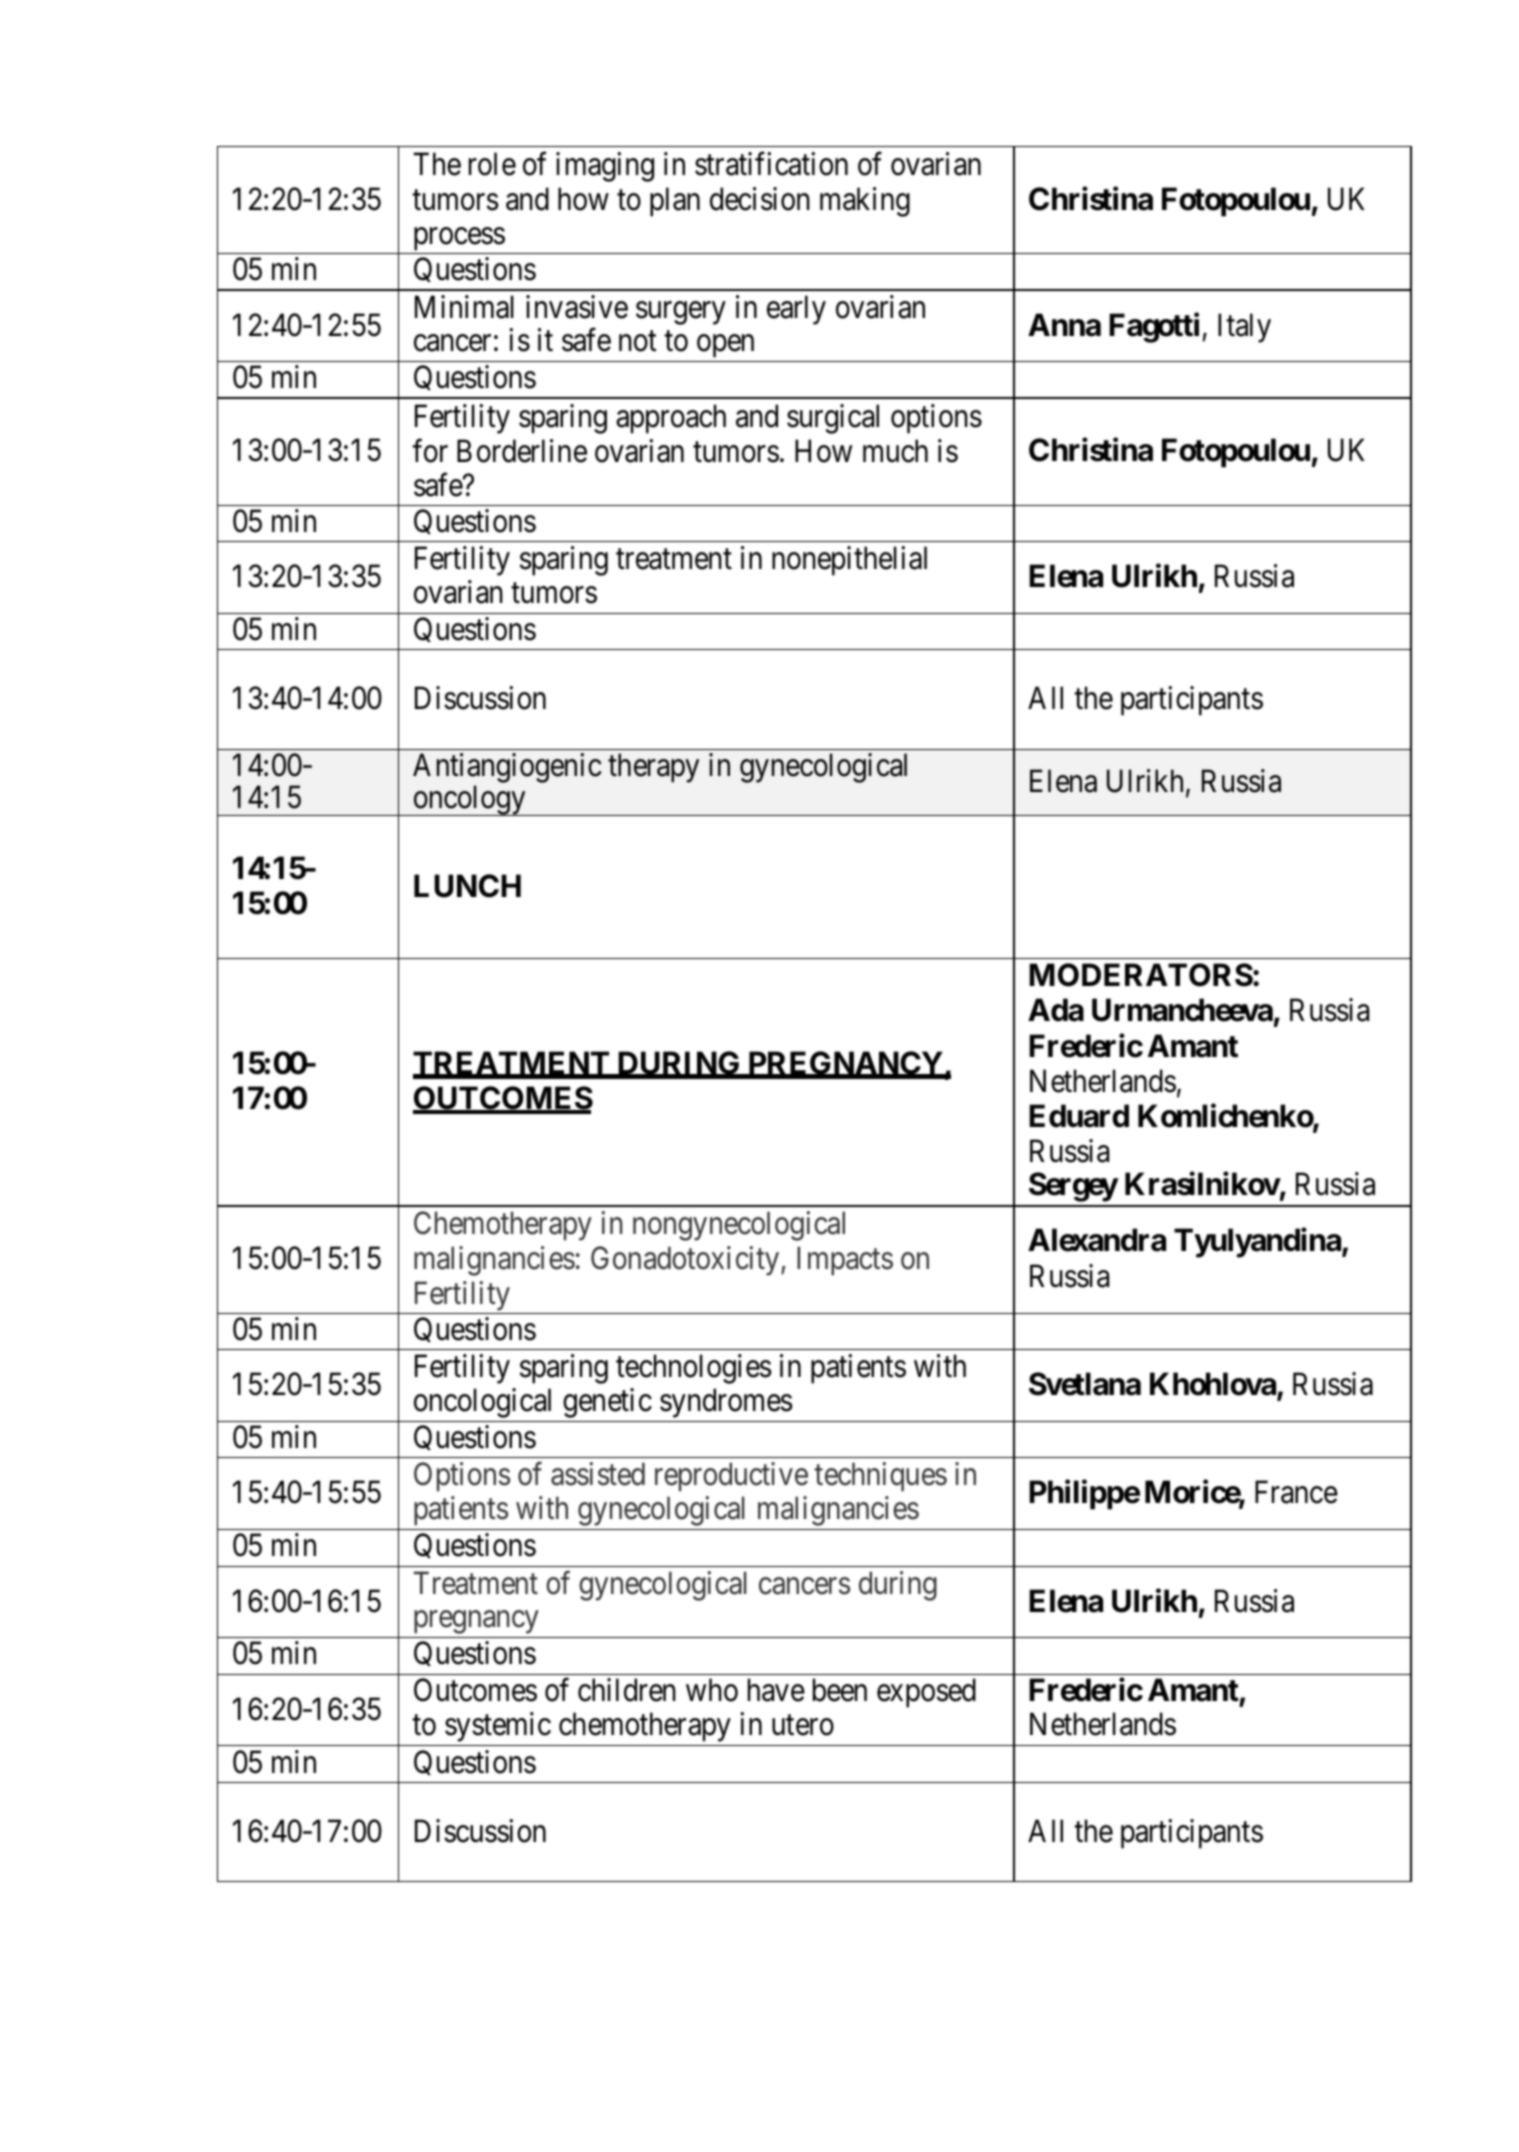 This screenshot has height=2152, width=1519. I want to click on LUNCH, so click(467, 886).
